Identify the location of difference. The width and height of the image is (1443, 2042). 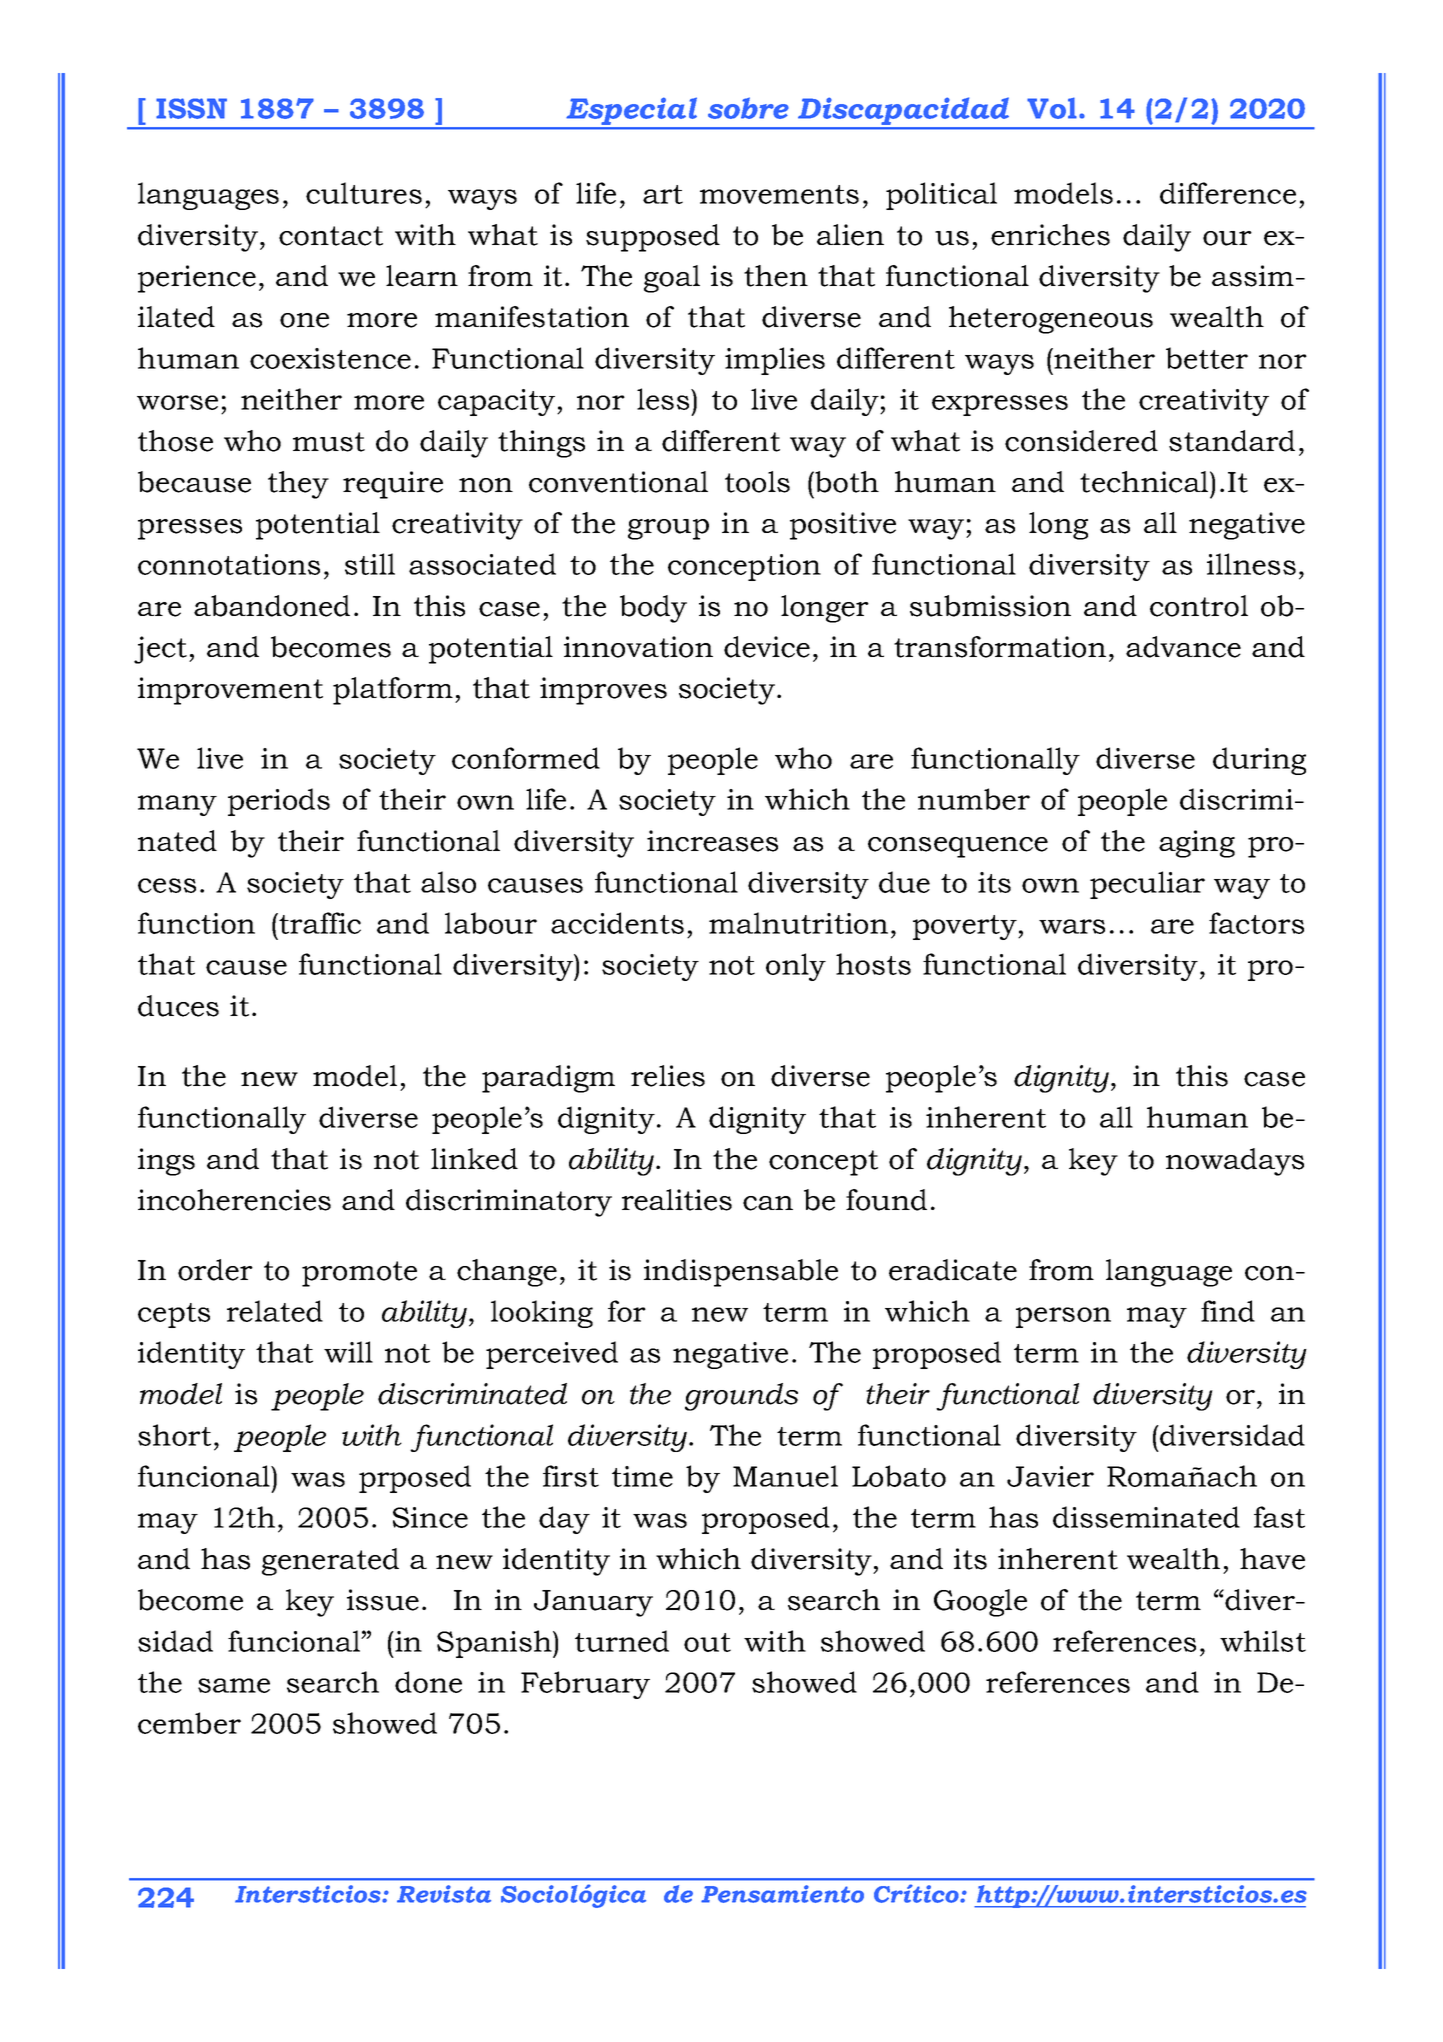
(1228, 193).
